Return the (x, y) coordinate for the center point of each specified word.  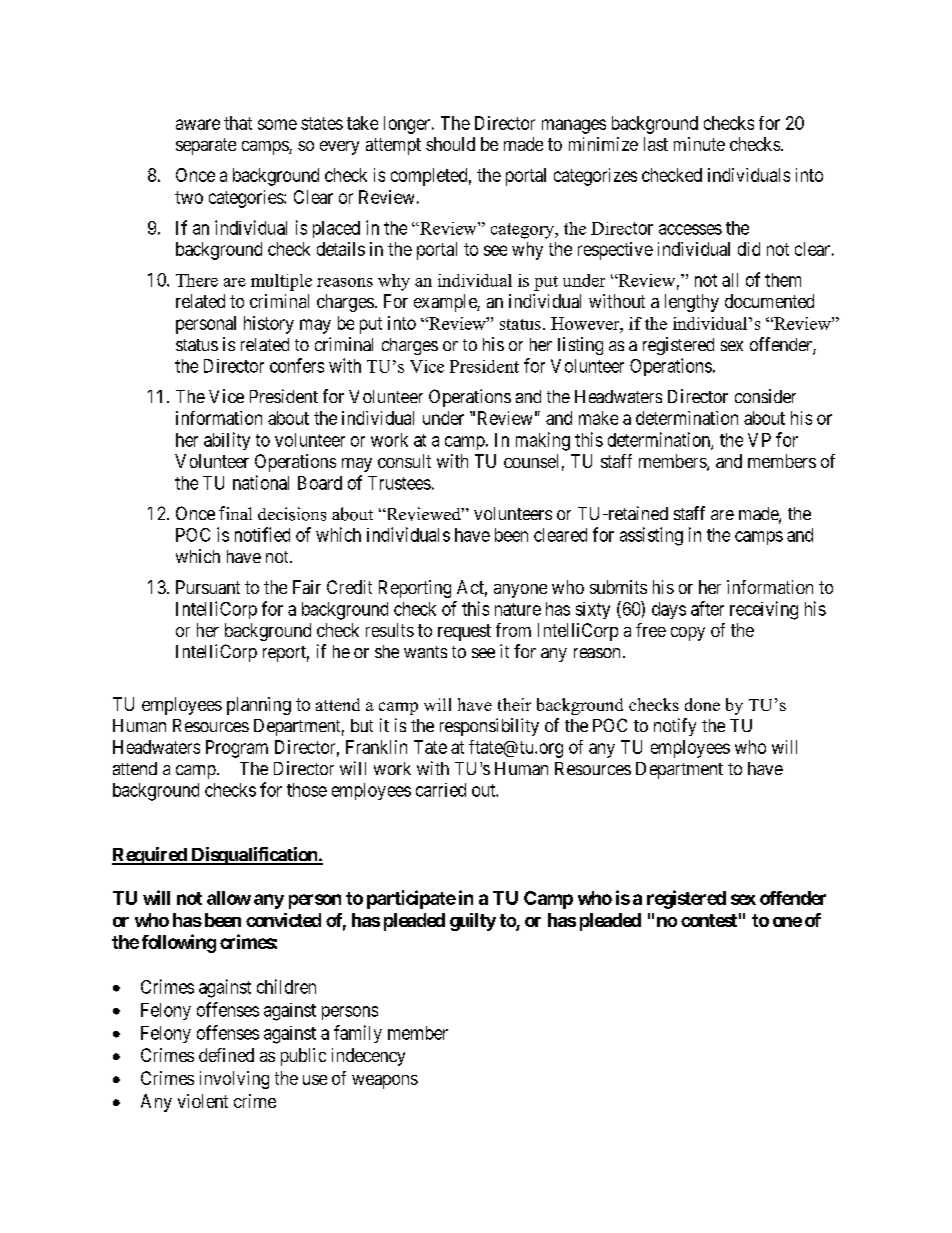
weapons (385, 1082)
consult (404, 461)
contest (709, 920)
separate (206, 146)
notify (675, 727)
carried (441, 790)
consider (765, 396)
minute (699, 144)
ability (227, 441)
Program (237, 749)
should (450, 144)
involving (234, 1080)
